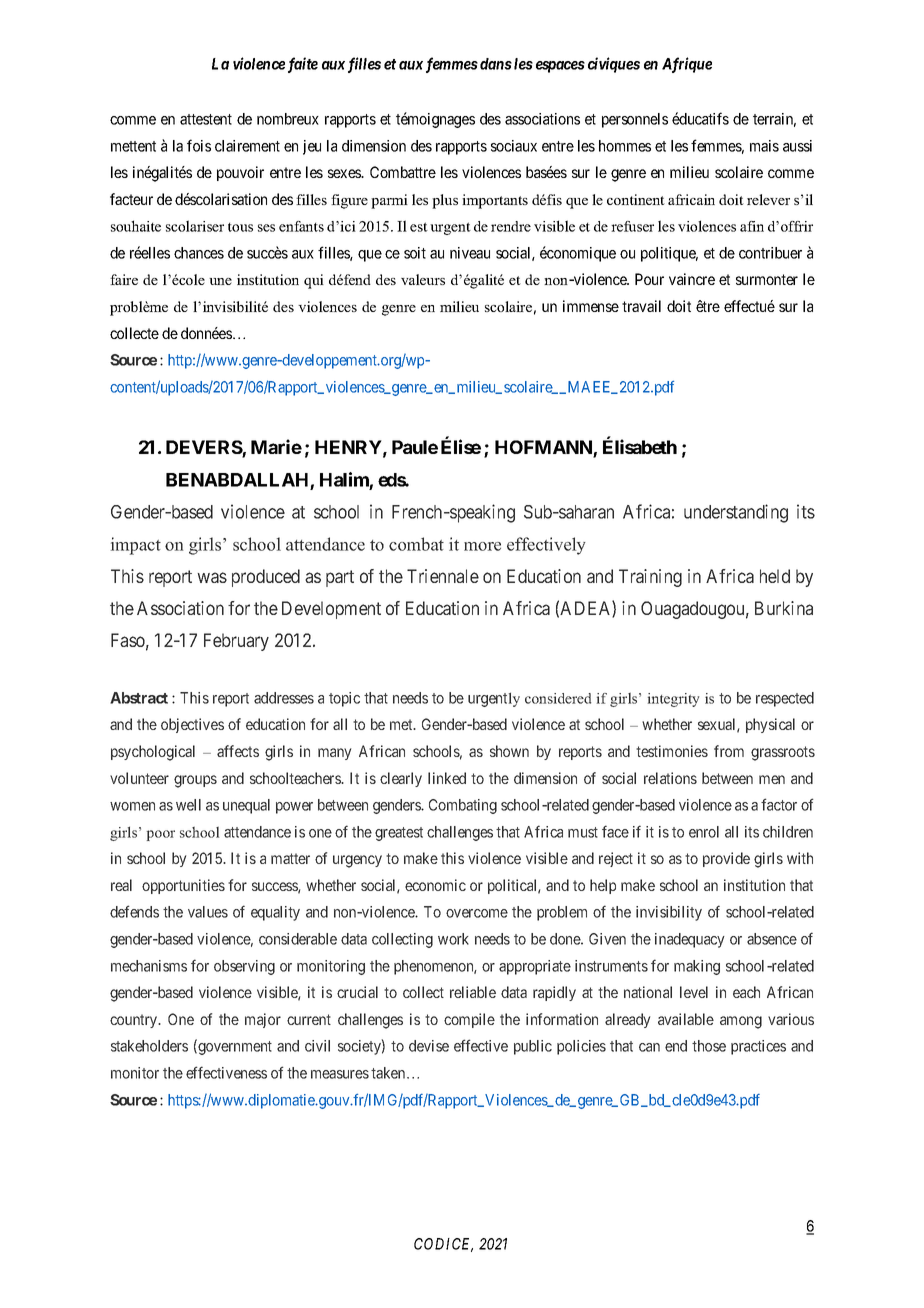  What do you see at coordinates (649, 279) in the screenshot?
I see `Pour` at bounding box center [649, 279].
